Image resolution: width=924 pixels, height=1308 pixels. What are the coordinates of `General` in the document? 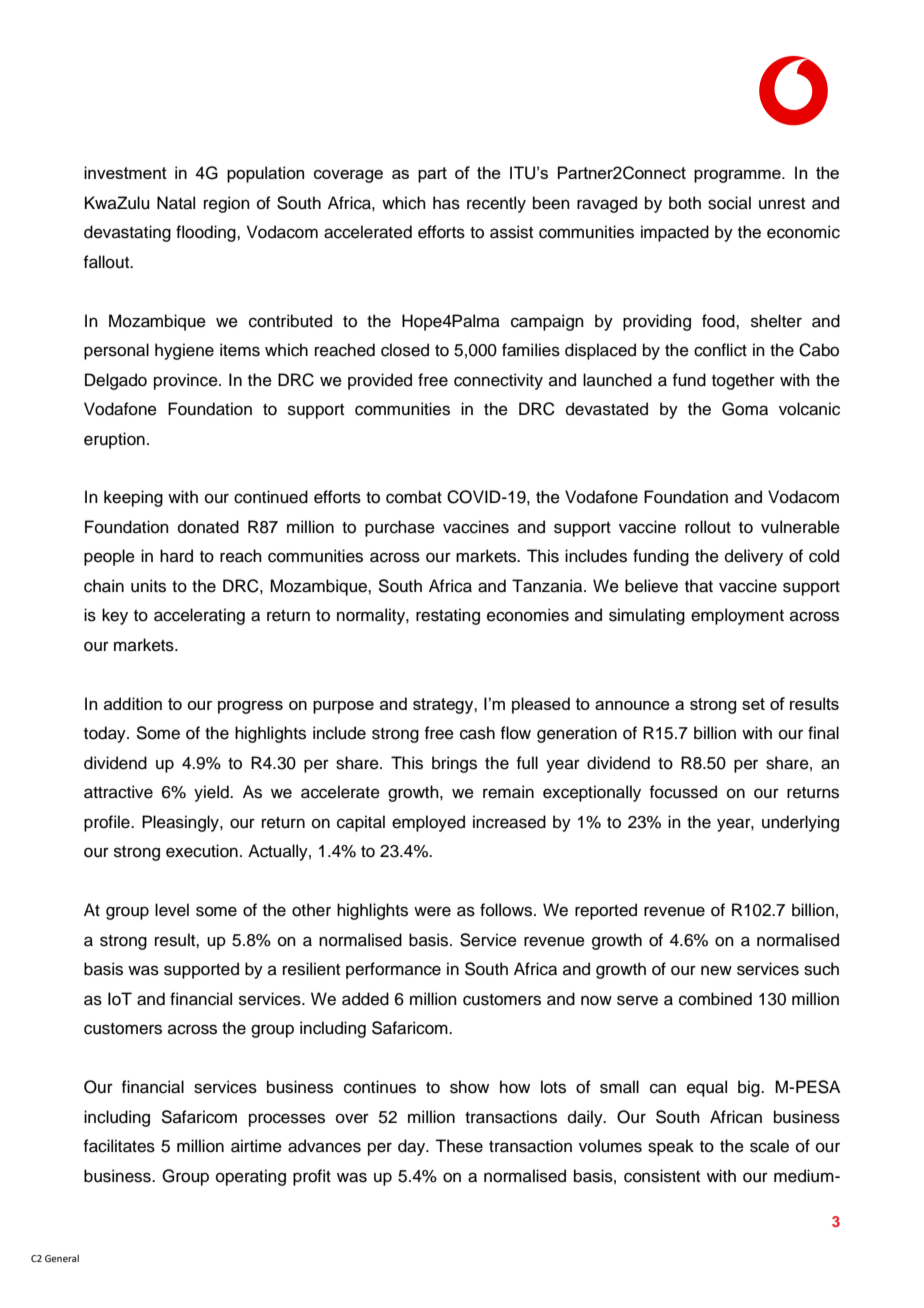 It's located at (62, 1258).
